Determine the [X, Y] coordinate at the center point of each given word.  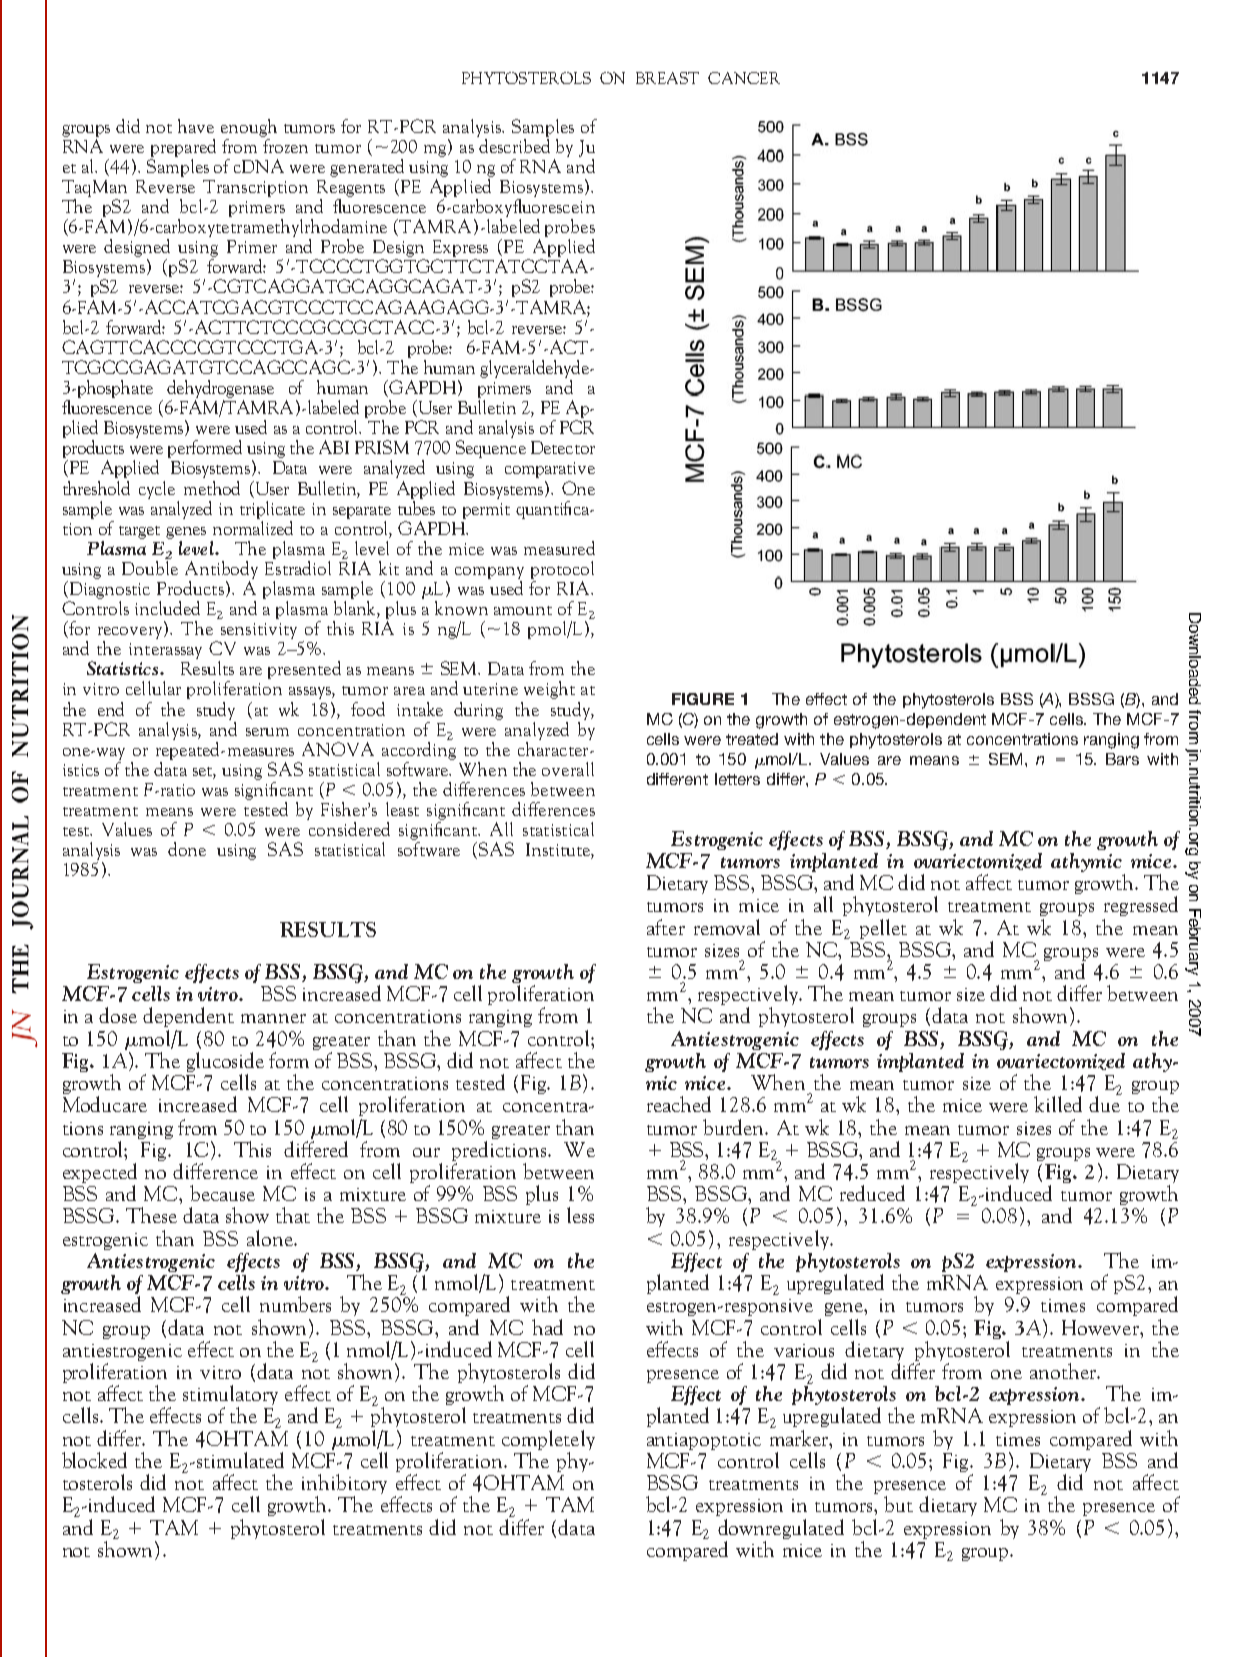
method [212, 488]
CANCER [744, 78]
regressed [1141, 906]
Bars [1122, 759]
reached [679, 1104]
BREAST [667, 78]
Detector [563, 447]
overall [568, 769]
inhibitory [344, 1485]
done [187, 849]
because [222, 1193]
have [196, 126]
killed [1058, 1104]
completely [548, 1440]
